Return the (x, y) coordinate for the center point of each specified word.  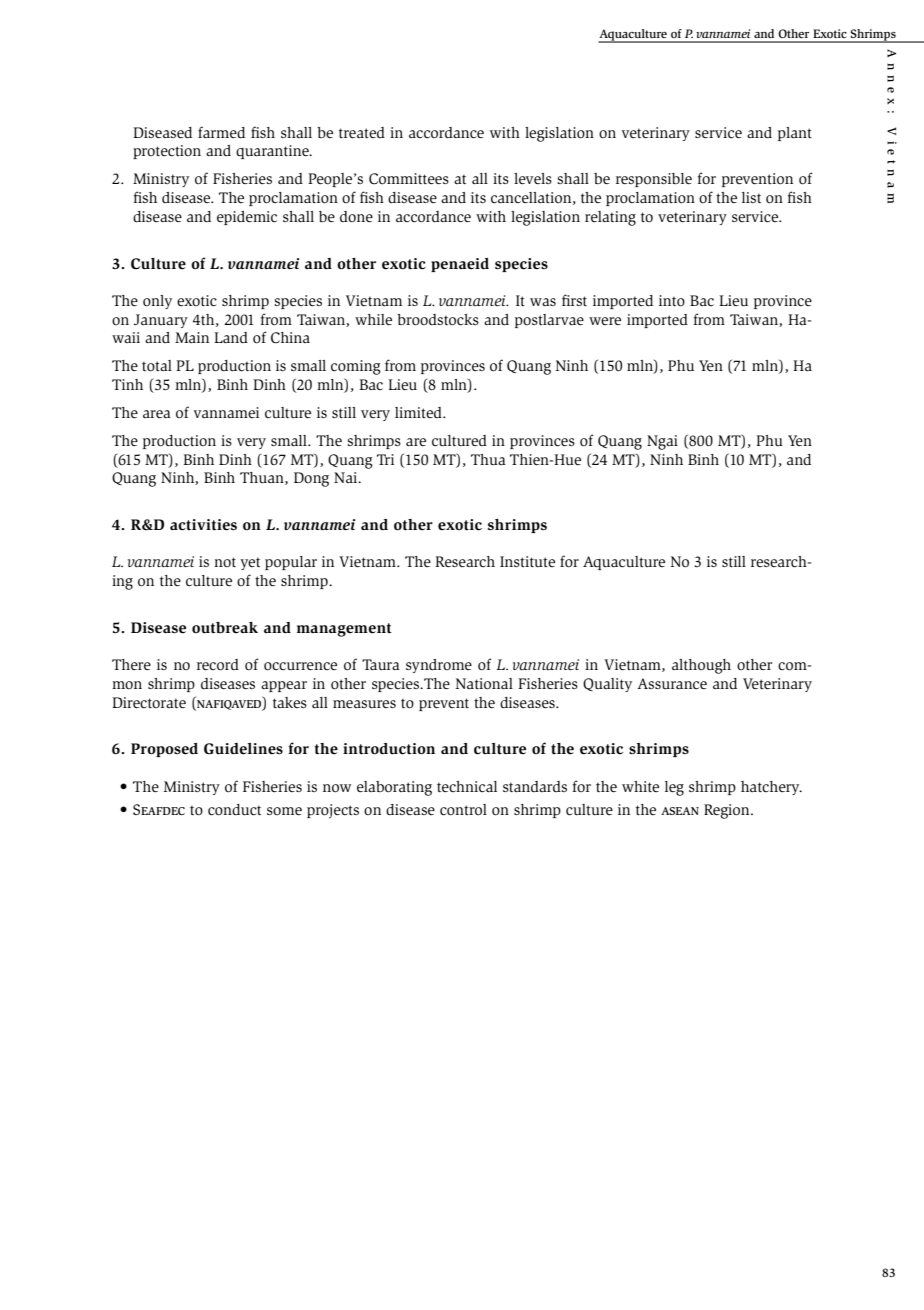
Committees (409, 179)
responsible (654, 180)
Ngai (662, 442)
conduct (234, 810)
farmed (221, 132)
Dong (311, 479)
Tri (385, 459)
